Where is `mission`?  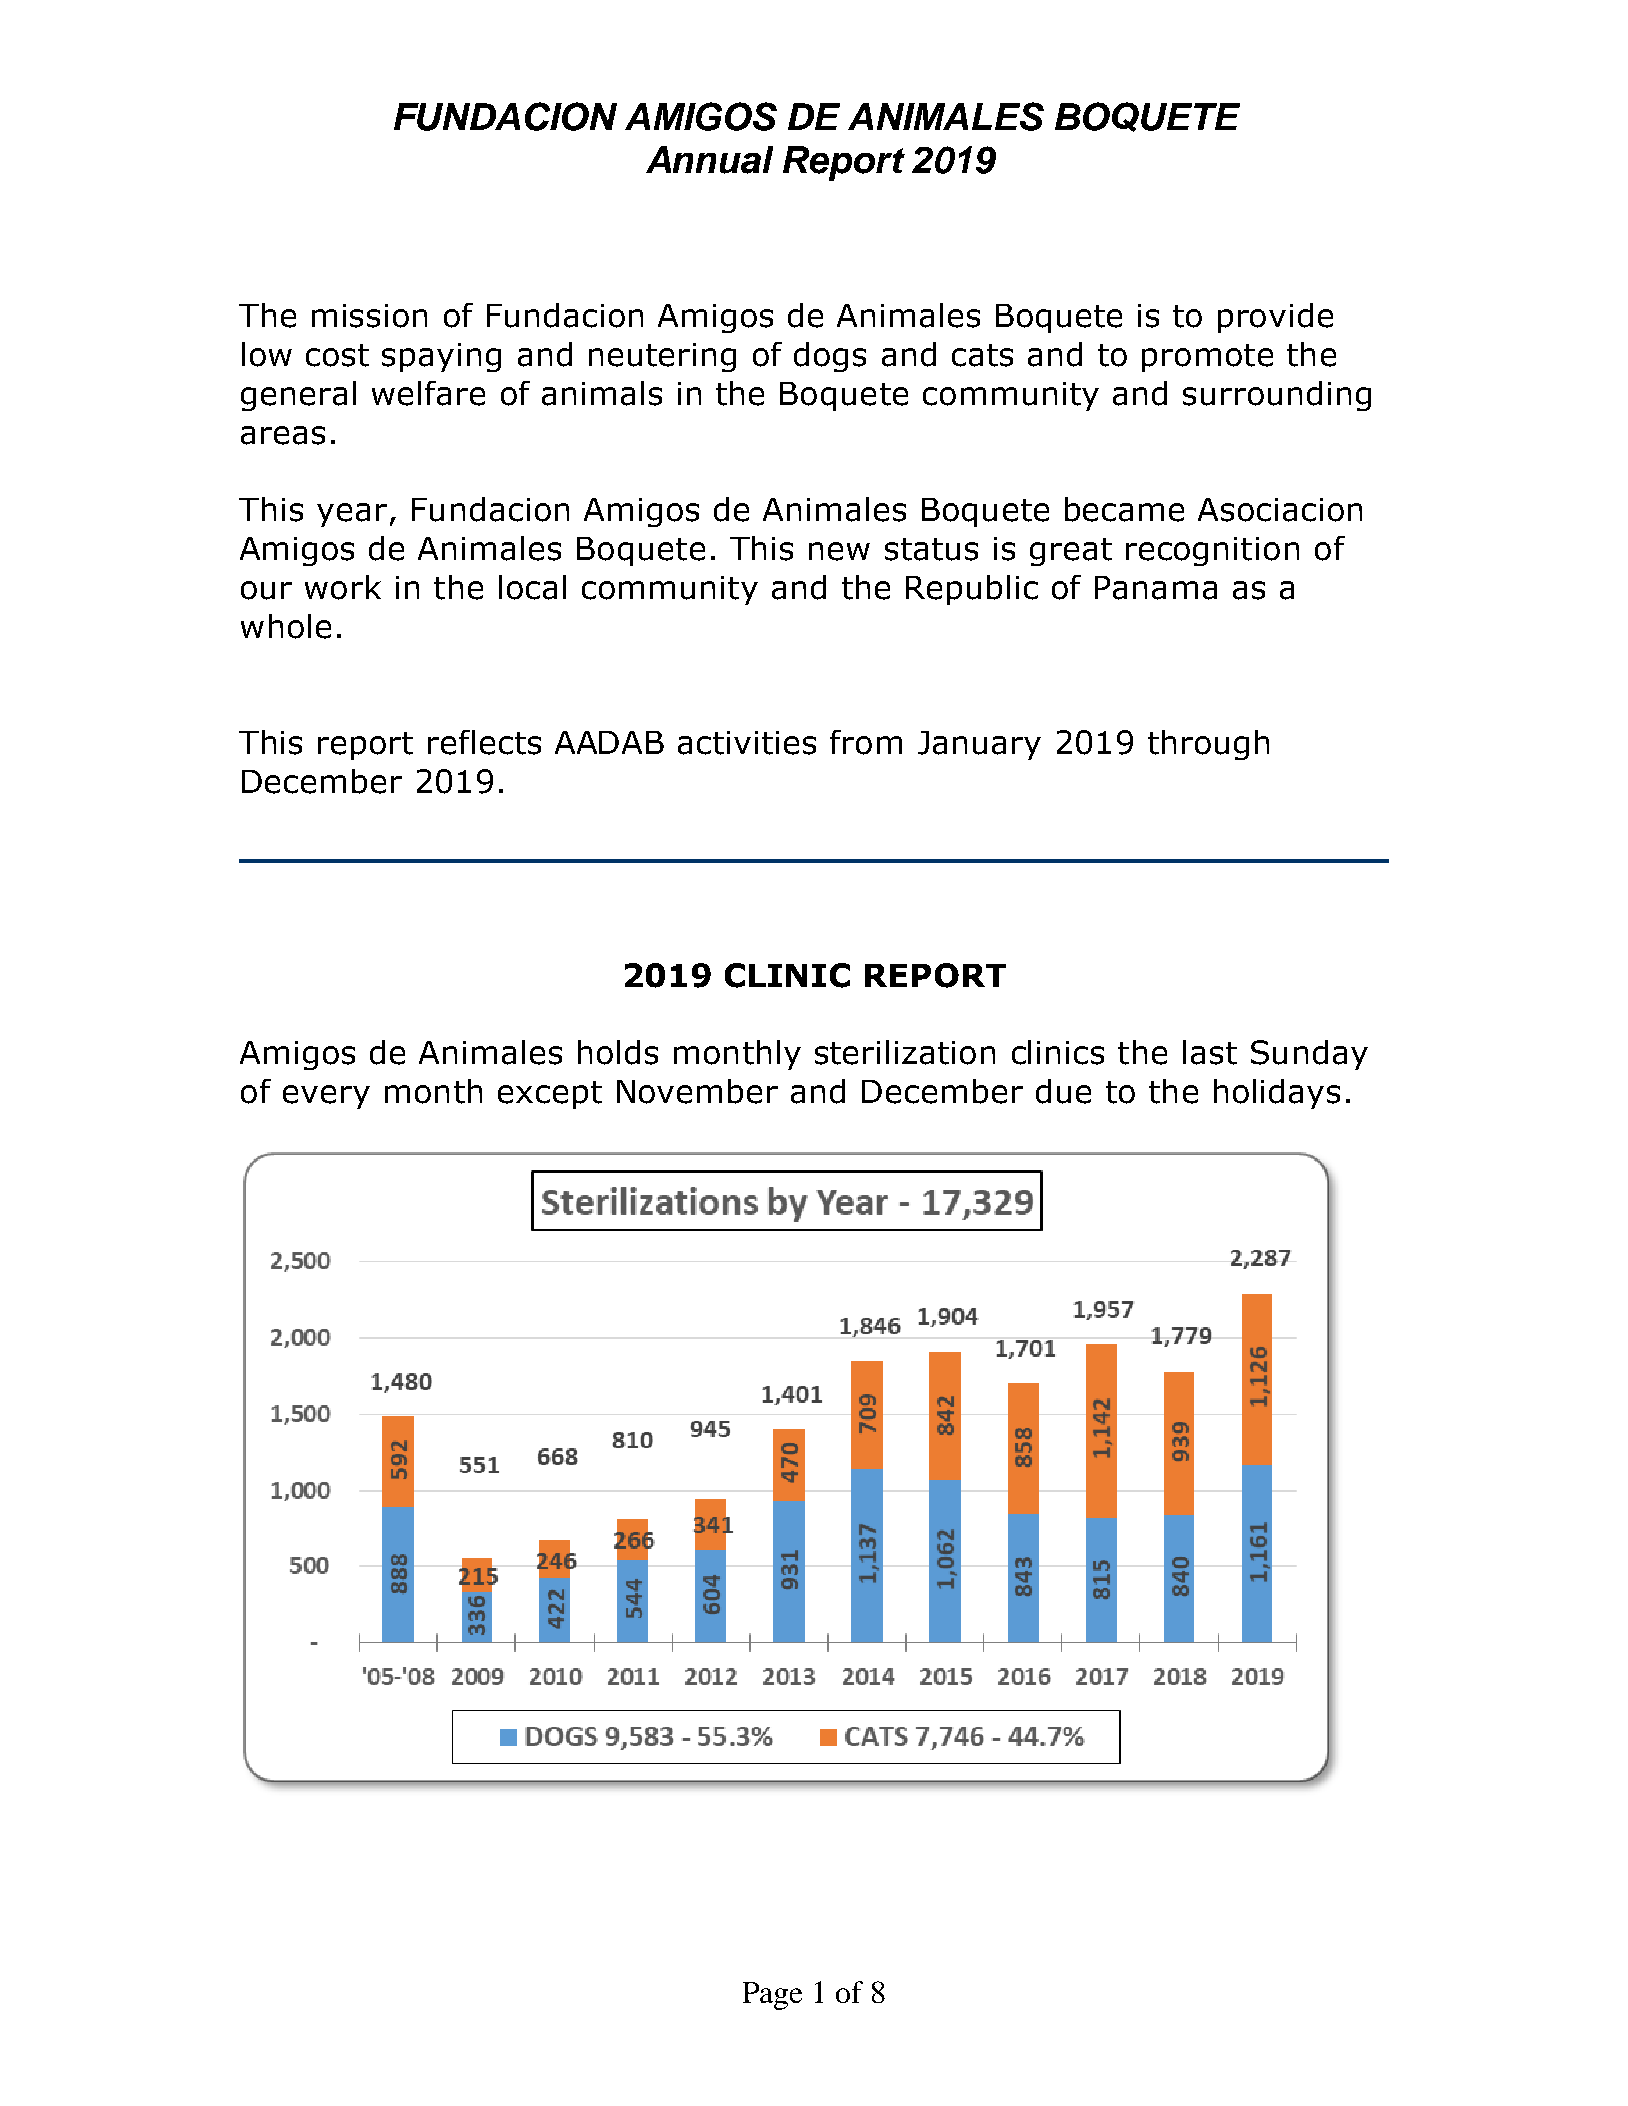 mission is located at coordinates (369, 316).
